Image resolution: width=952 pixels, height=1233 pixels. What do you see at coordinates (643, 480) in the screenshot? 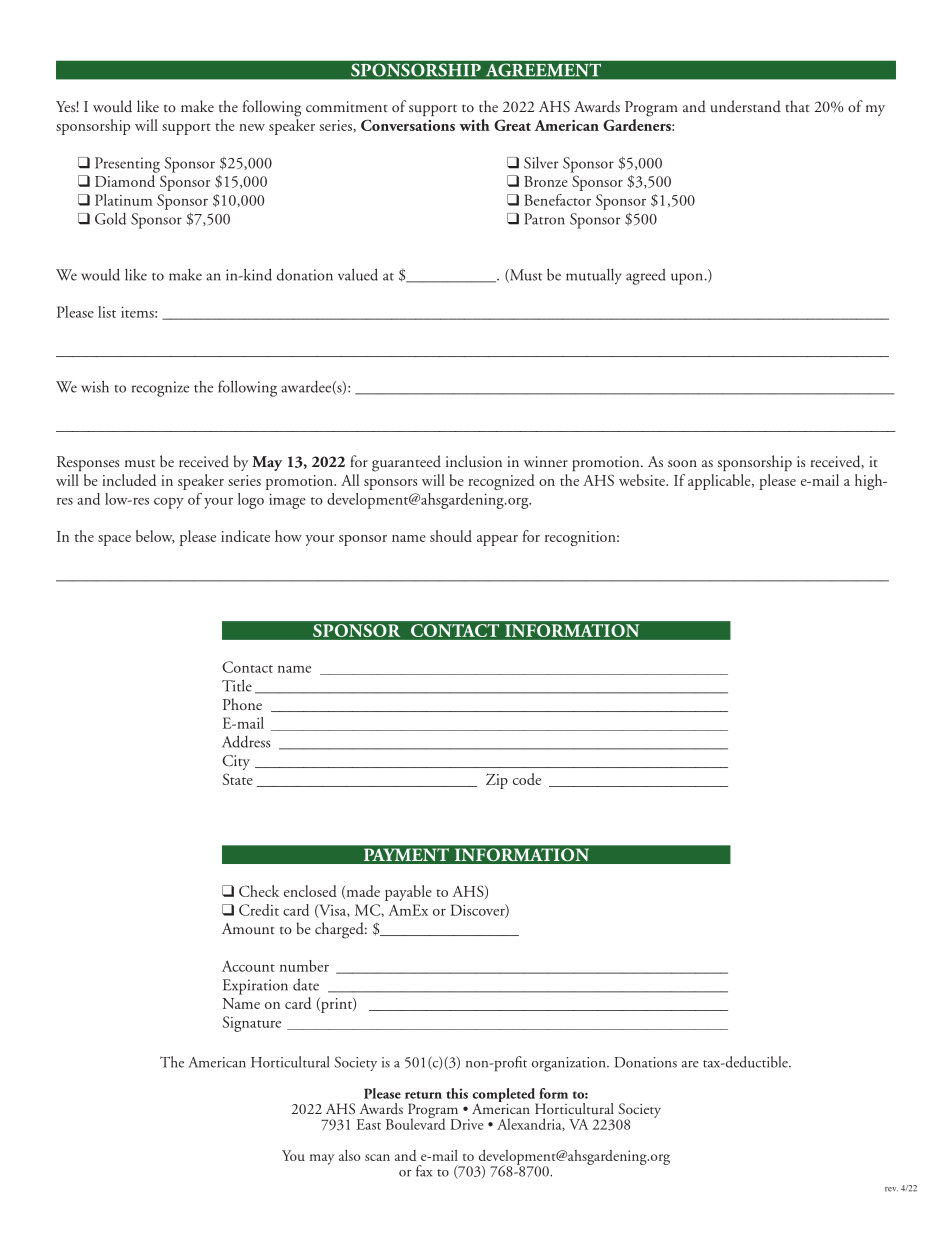
I see `website` at bounding box center [643, 480].
